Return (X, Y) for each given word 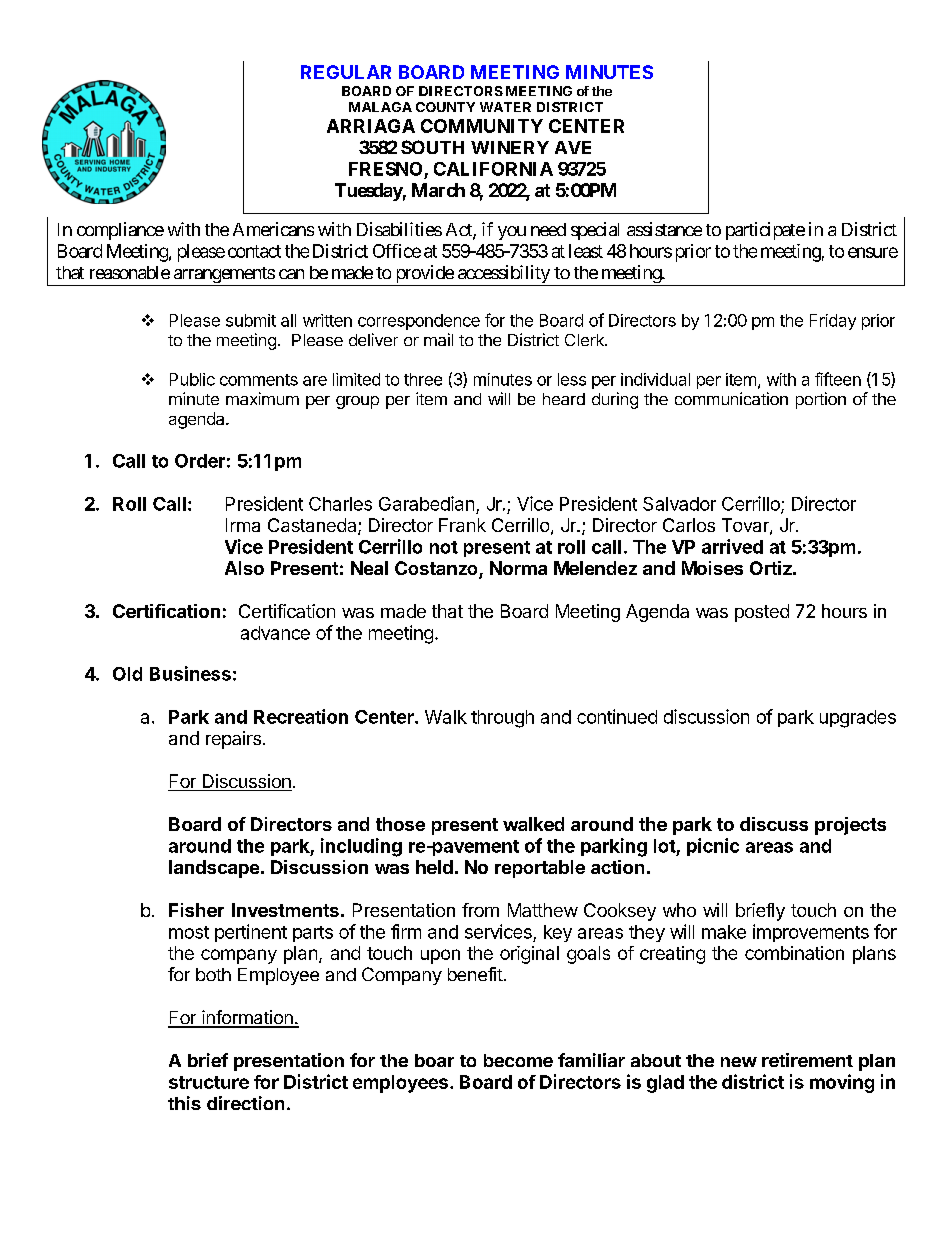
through (502, 719)
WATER (505, 107)
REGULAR (346, 72)
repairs (233, 740)
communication (731, 398)
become (518, 1060)
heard (564, 399)
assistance (664, 229)
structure (209, 1082)
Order (200, 461)
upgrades (858, 719)
